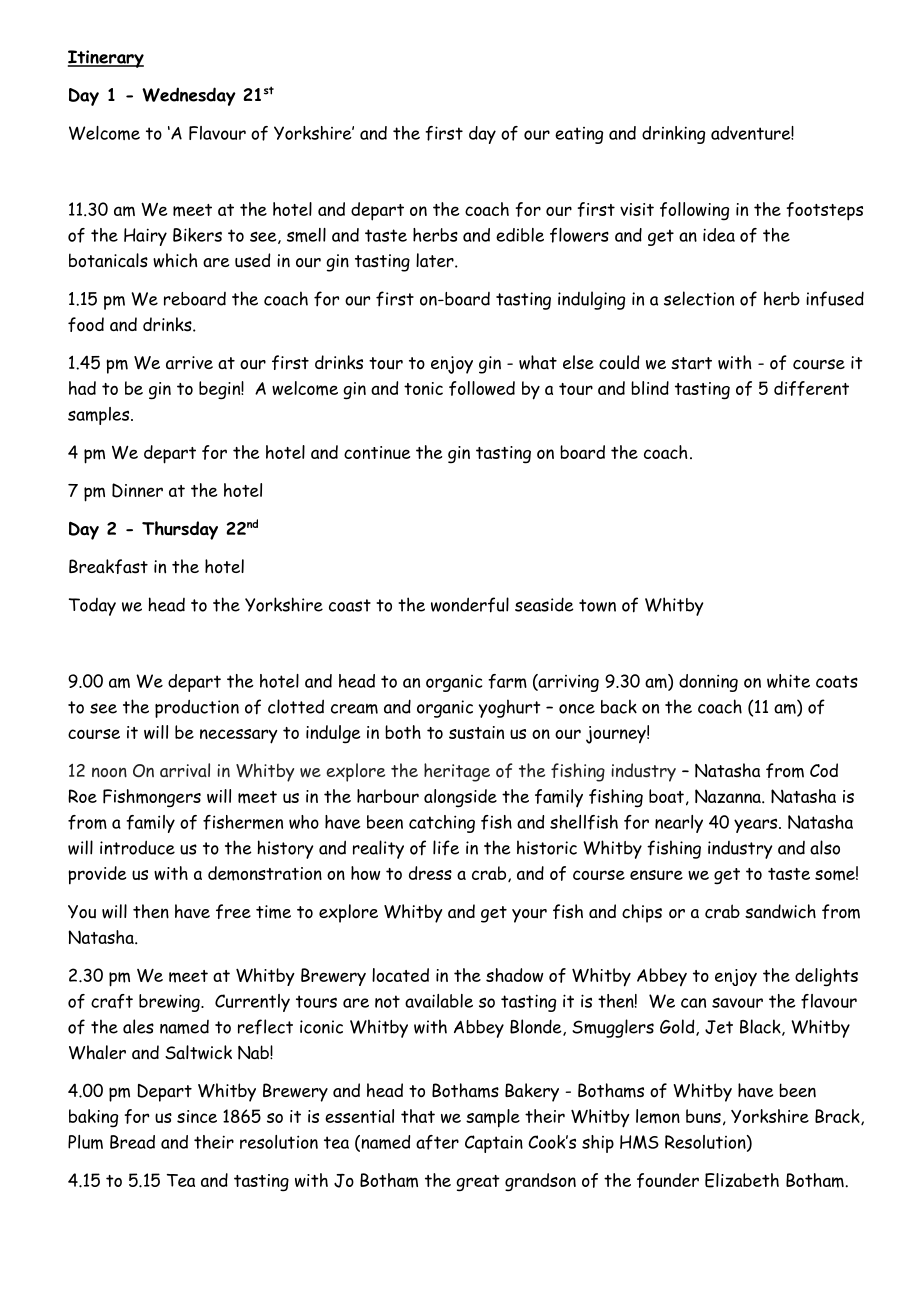  What do you see at coordinates (132, 1142) in the screenshot?
I see `Bread` at bounding box center [132, 1142].
